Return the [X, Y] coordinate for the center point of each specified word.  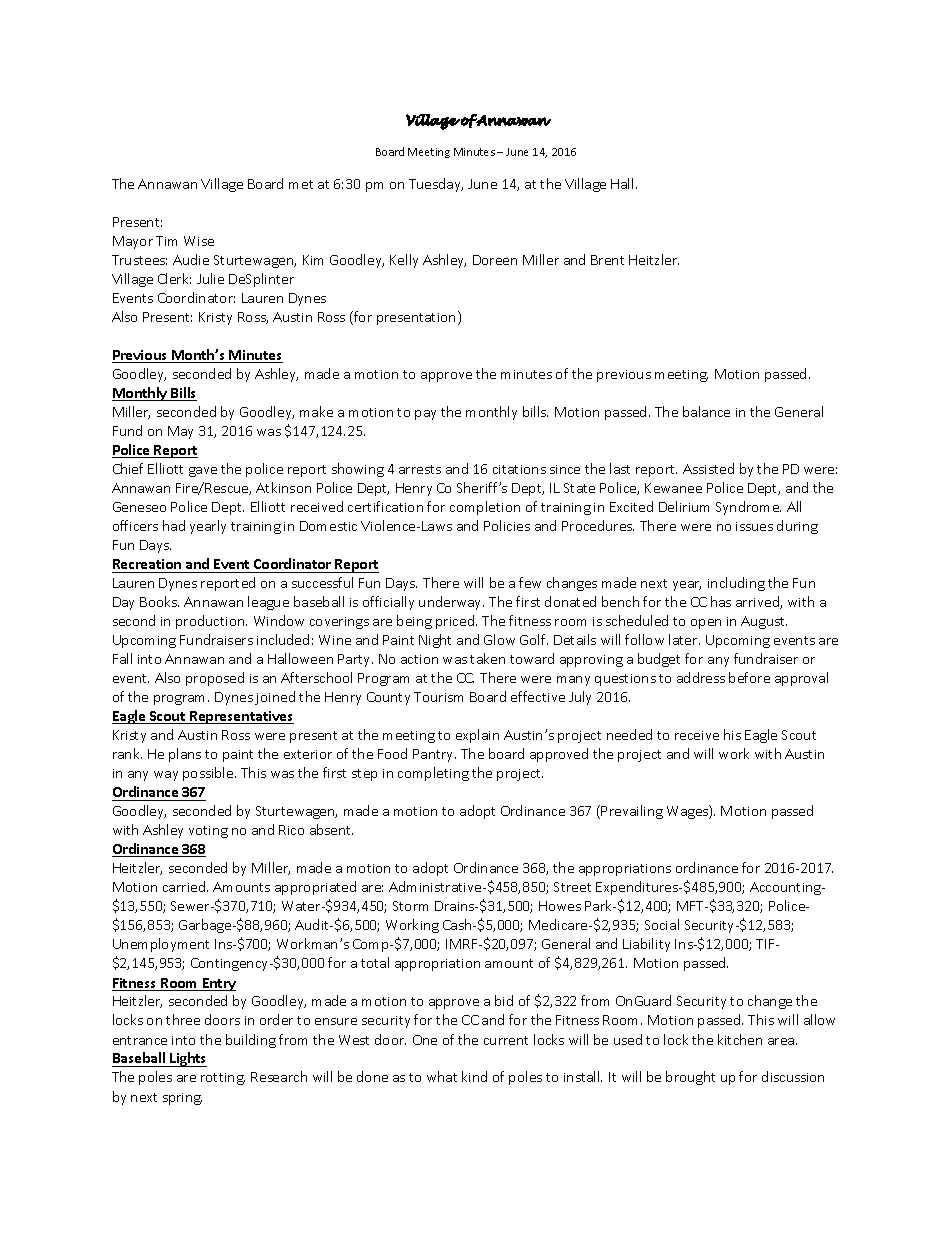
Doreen [495, 260]
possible [209, 774]
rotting [223, 1079]
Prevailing [632, 812]
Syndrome [748, 508]
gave [203, 472]
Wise [199, 241]
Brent [607, 260]
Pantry [434, 755]
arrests [420, 469]
